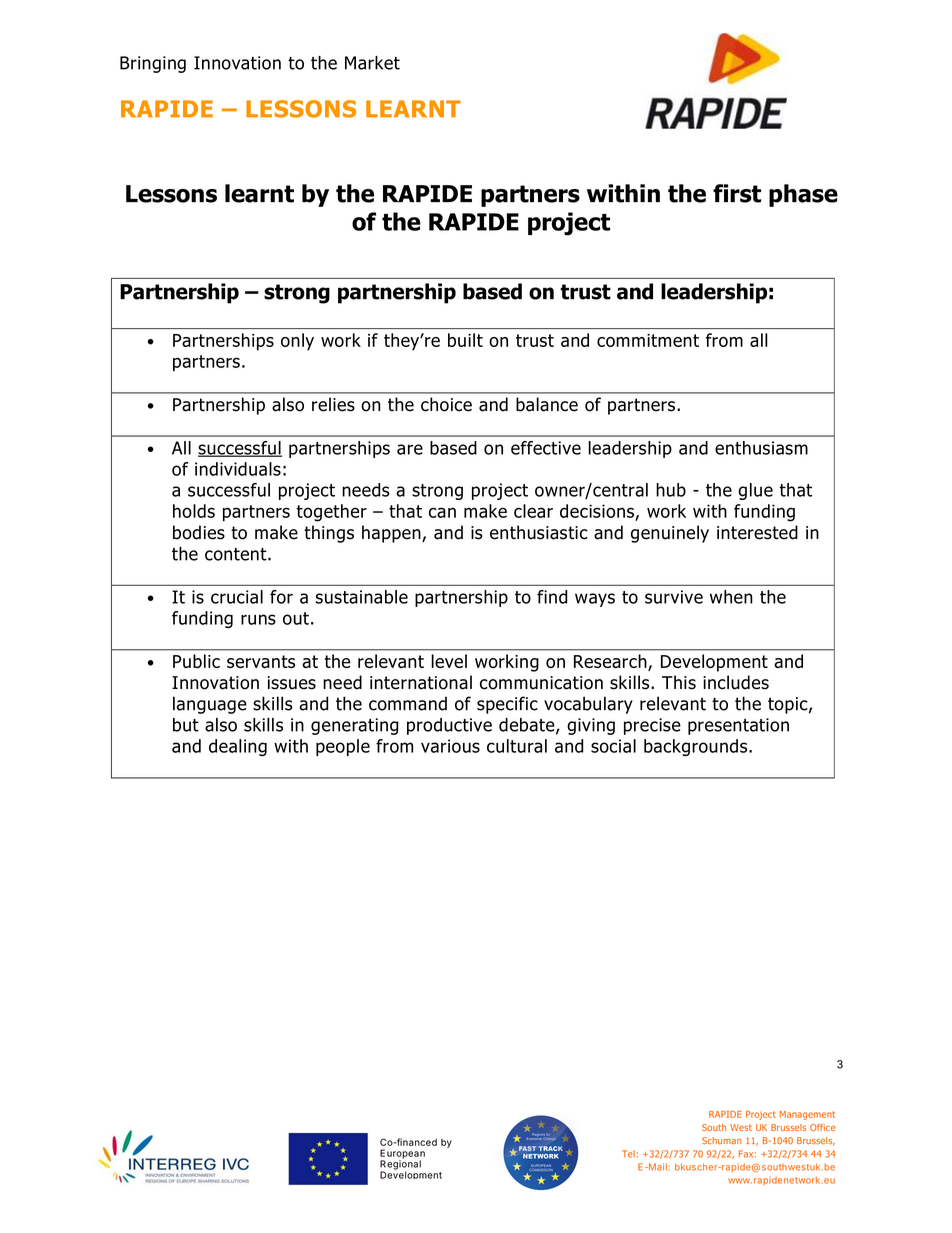  Describe the element at coordinates (517, 746) in the screenshot. I see `cultural` at that location.
